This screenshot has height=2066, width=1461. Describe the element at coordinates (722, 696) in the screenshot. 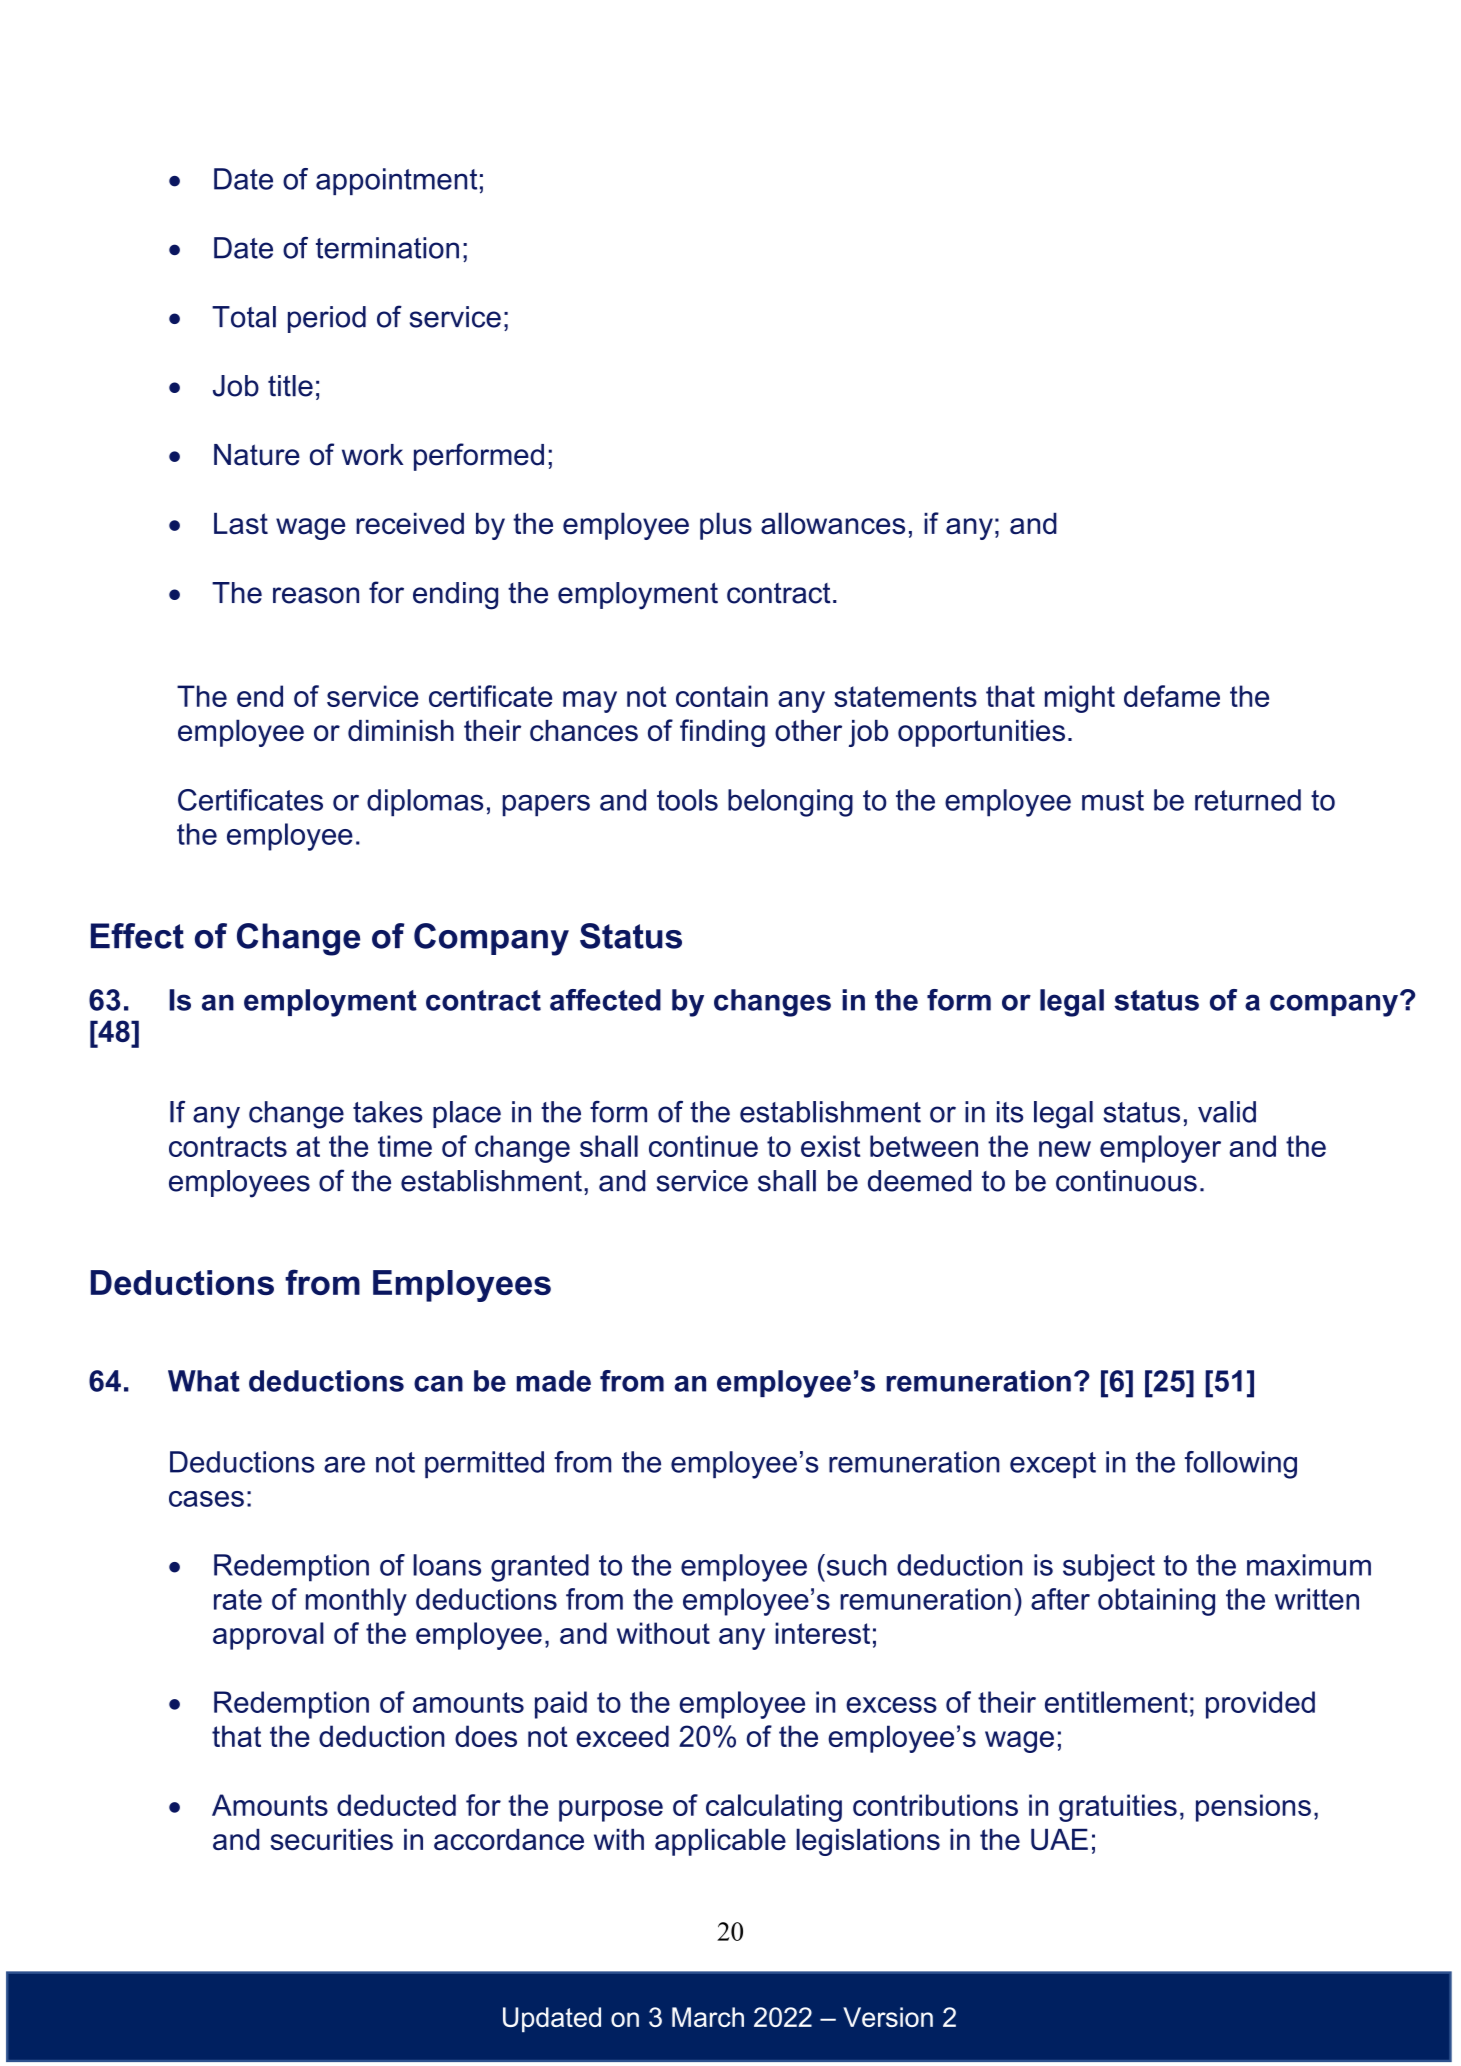

I see `contain` at that location.
